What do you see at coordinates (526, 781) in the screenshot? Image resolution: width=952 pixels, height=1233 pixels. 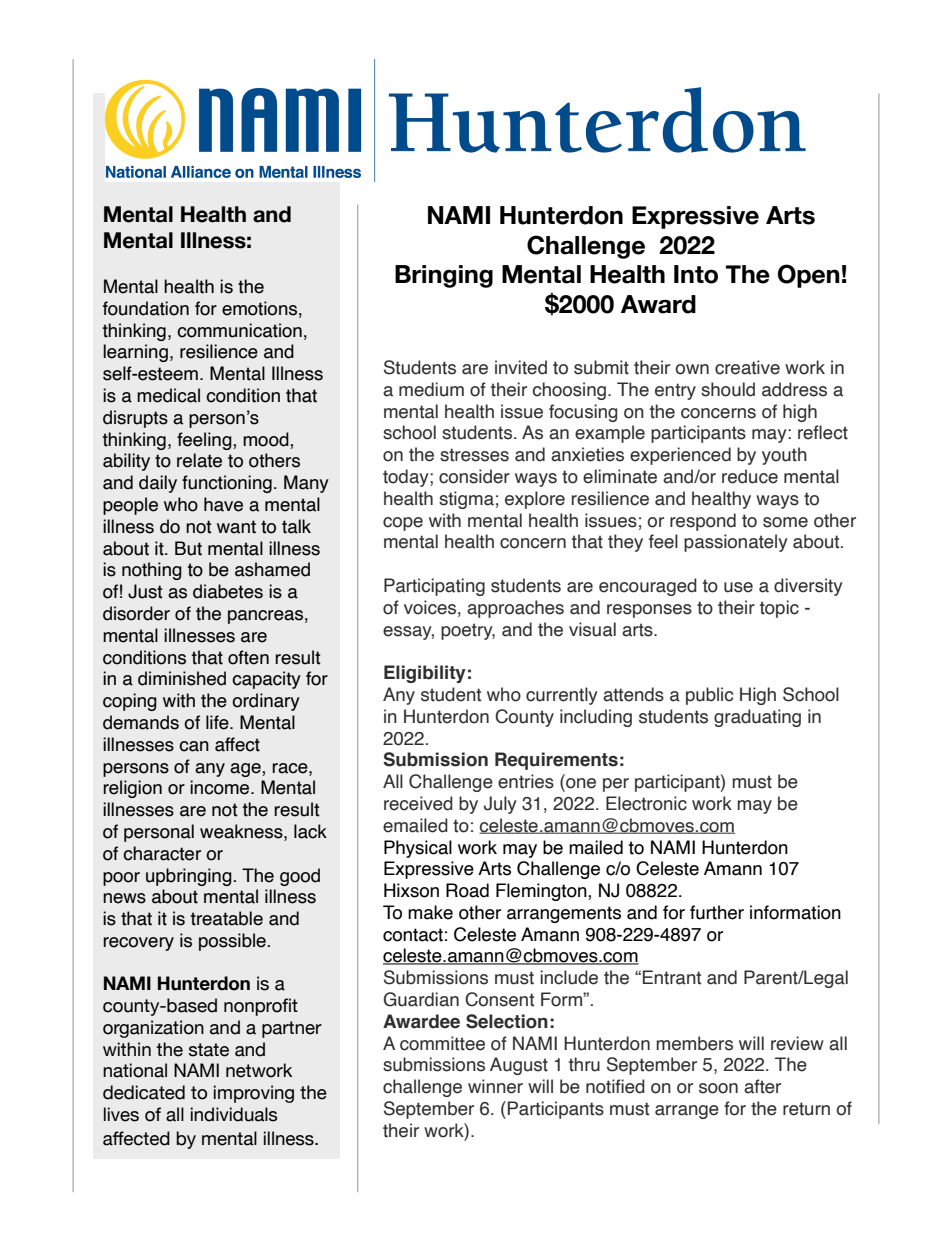 I see `entries` at bounding box center [526, 781].
